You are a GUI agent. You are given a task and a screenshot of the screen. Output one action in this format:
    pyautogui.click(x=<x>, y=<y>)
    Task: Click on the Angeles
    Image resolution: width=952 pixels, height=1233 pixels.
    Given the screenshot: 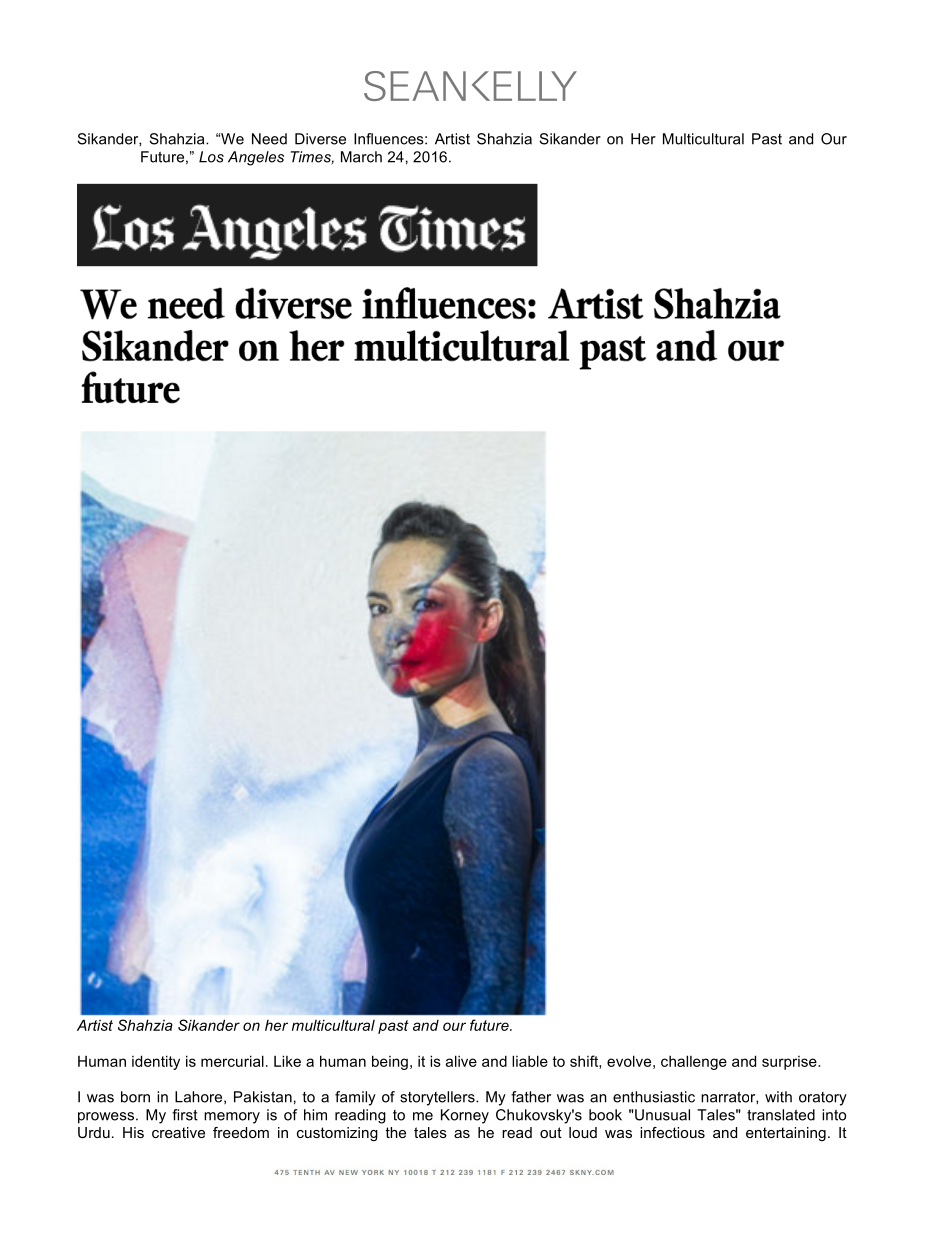 What is the action you would take?
    pyautogui.click(x=256, y=158)
